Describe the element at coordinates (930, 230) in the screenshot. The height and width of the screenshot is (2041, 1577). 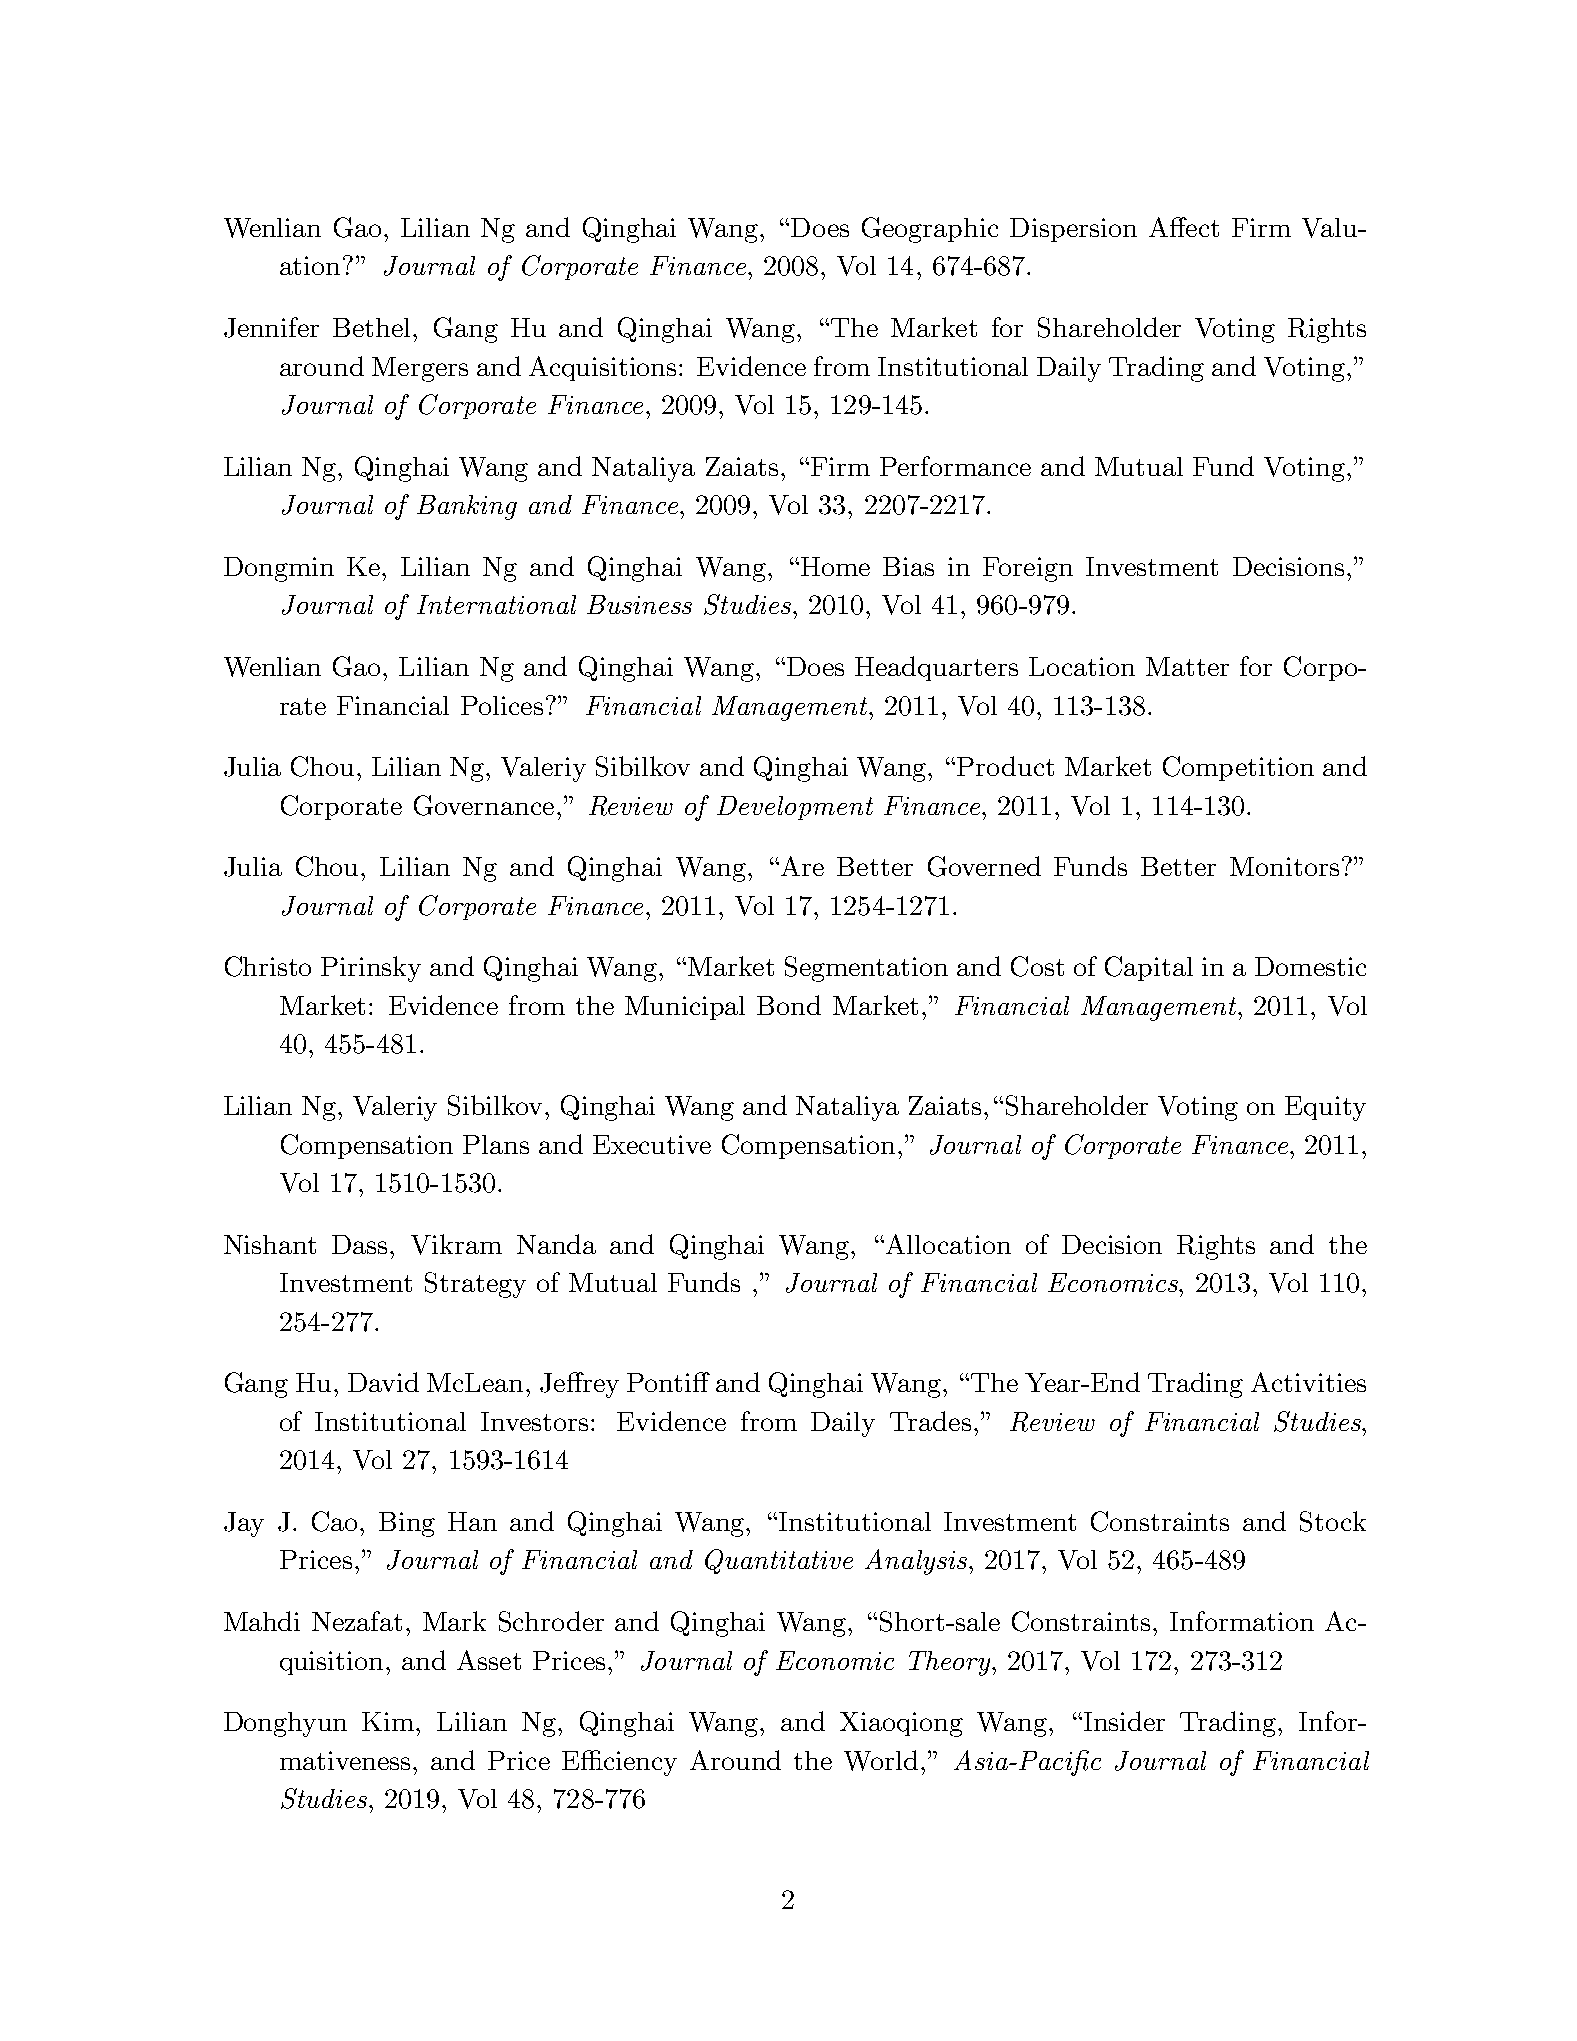
I see `Geographic` at that location.
